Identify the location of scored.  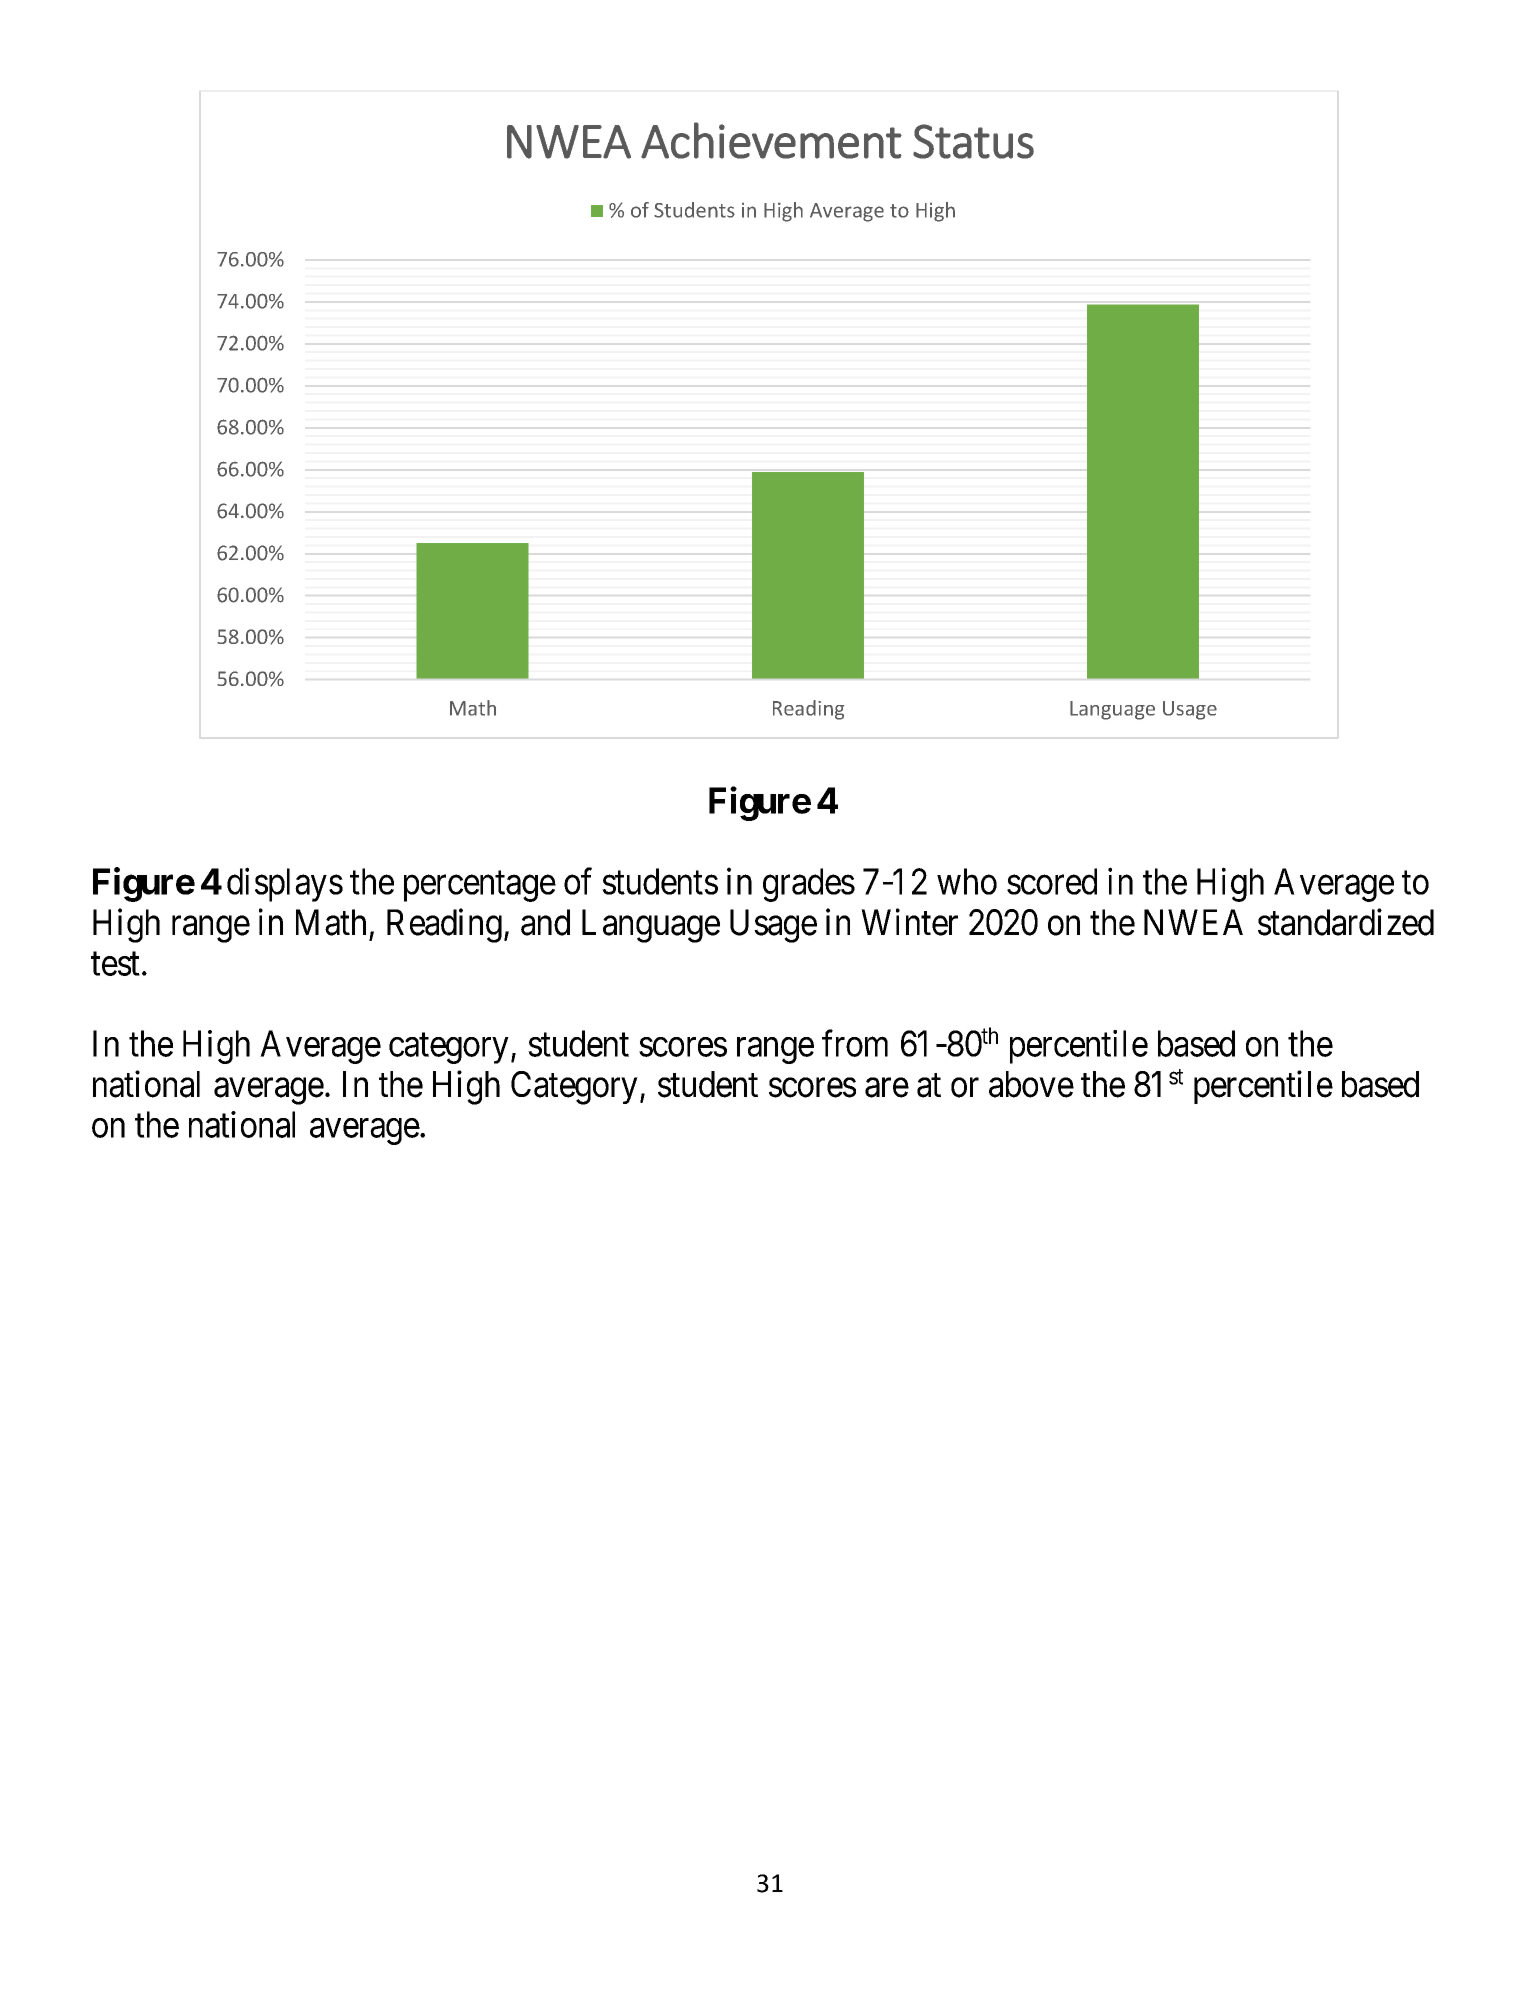
(1052, 881).
